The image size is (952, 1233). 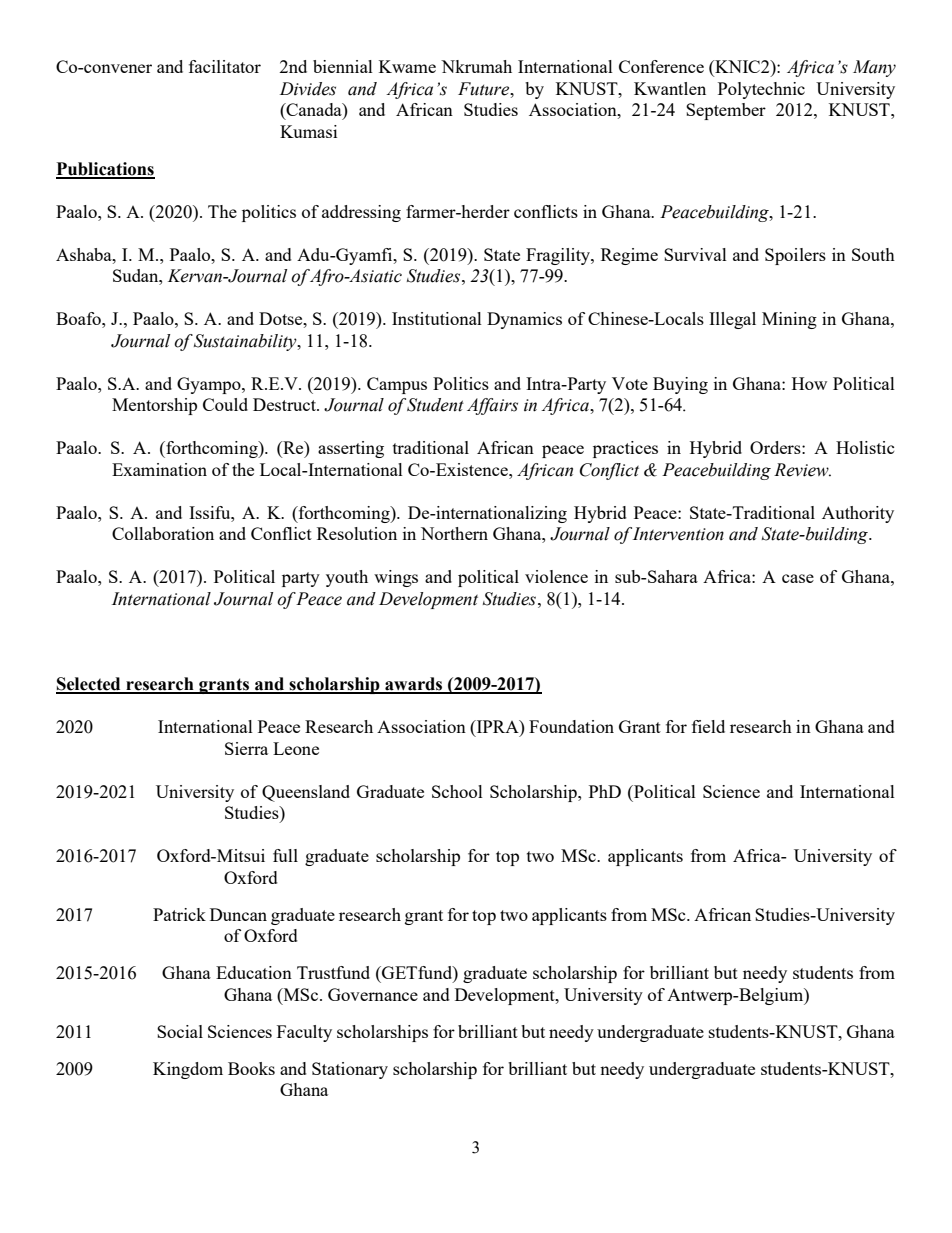 I want to click on Review, so click(x=802, y=470).
